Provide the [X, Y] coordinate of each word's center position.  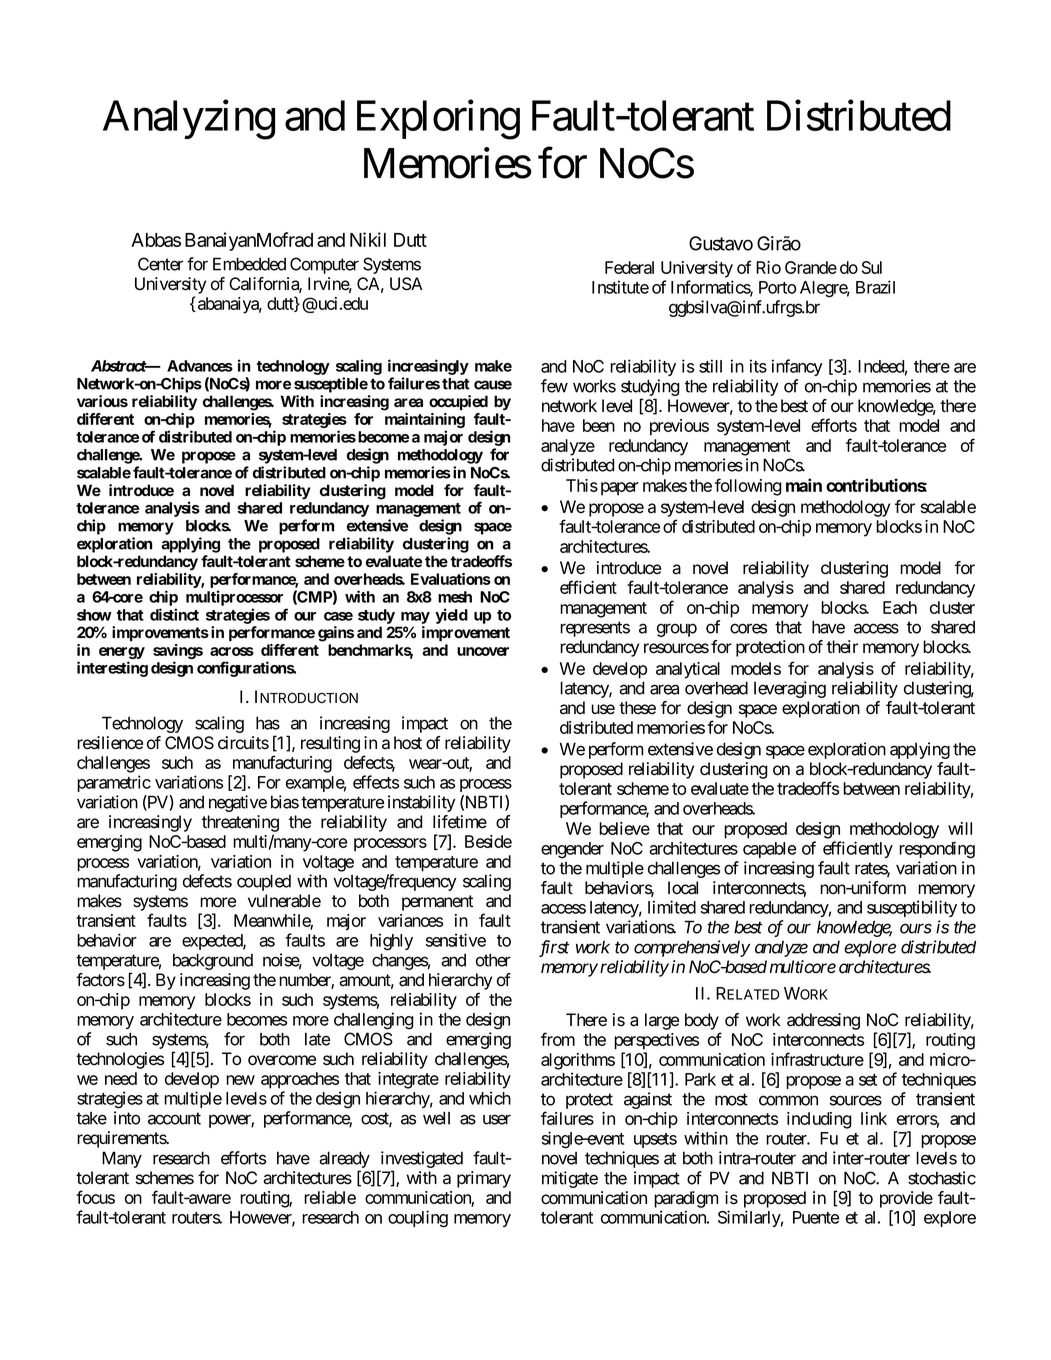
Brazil [875, 287]
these [637, 708]
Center [160, 264]
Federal [629, 267]
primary [484, 1179]
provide [906, 1199]
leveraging [790, 689]
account [174, 1118]
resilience [110, 743]
